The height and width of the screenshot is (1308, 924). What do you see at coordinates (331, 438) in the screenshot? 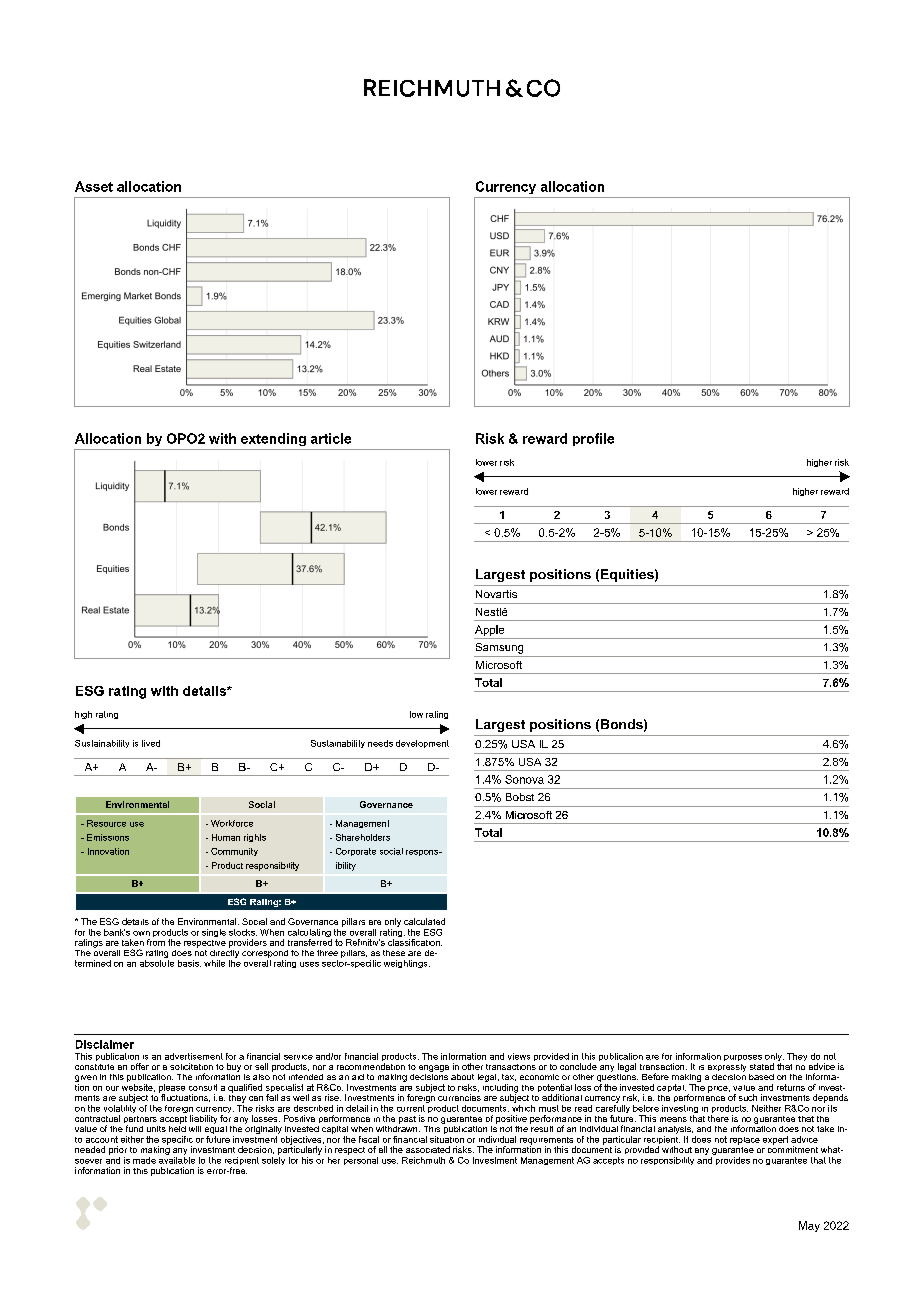
I see `article` at bounding box center [331, 438].
